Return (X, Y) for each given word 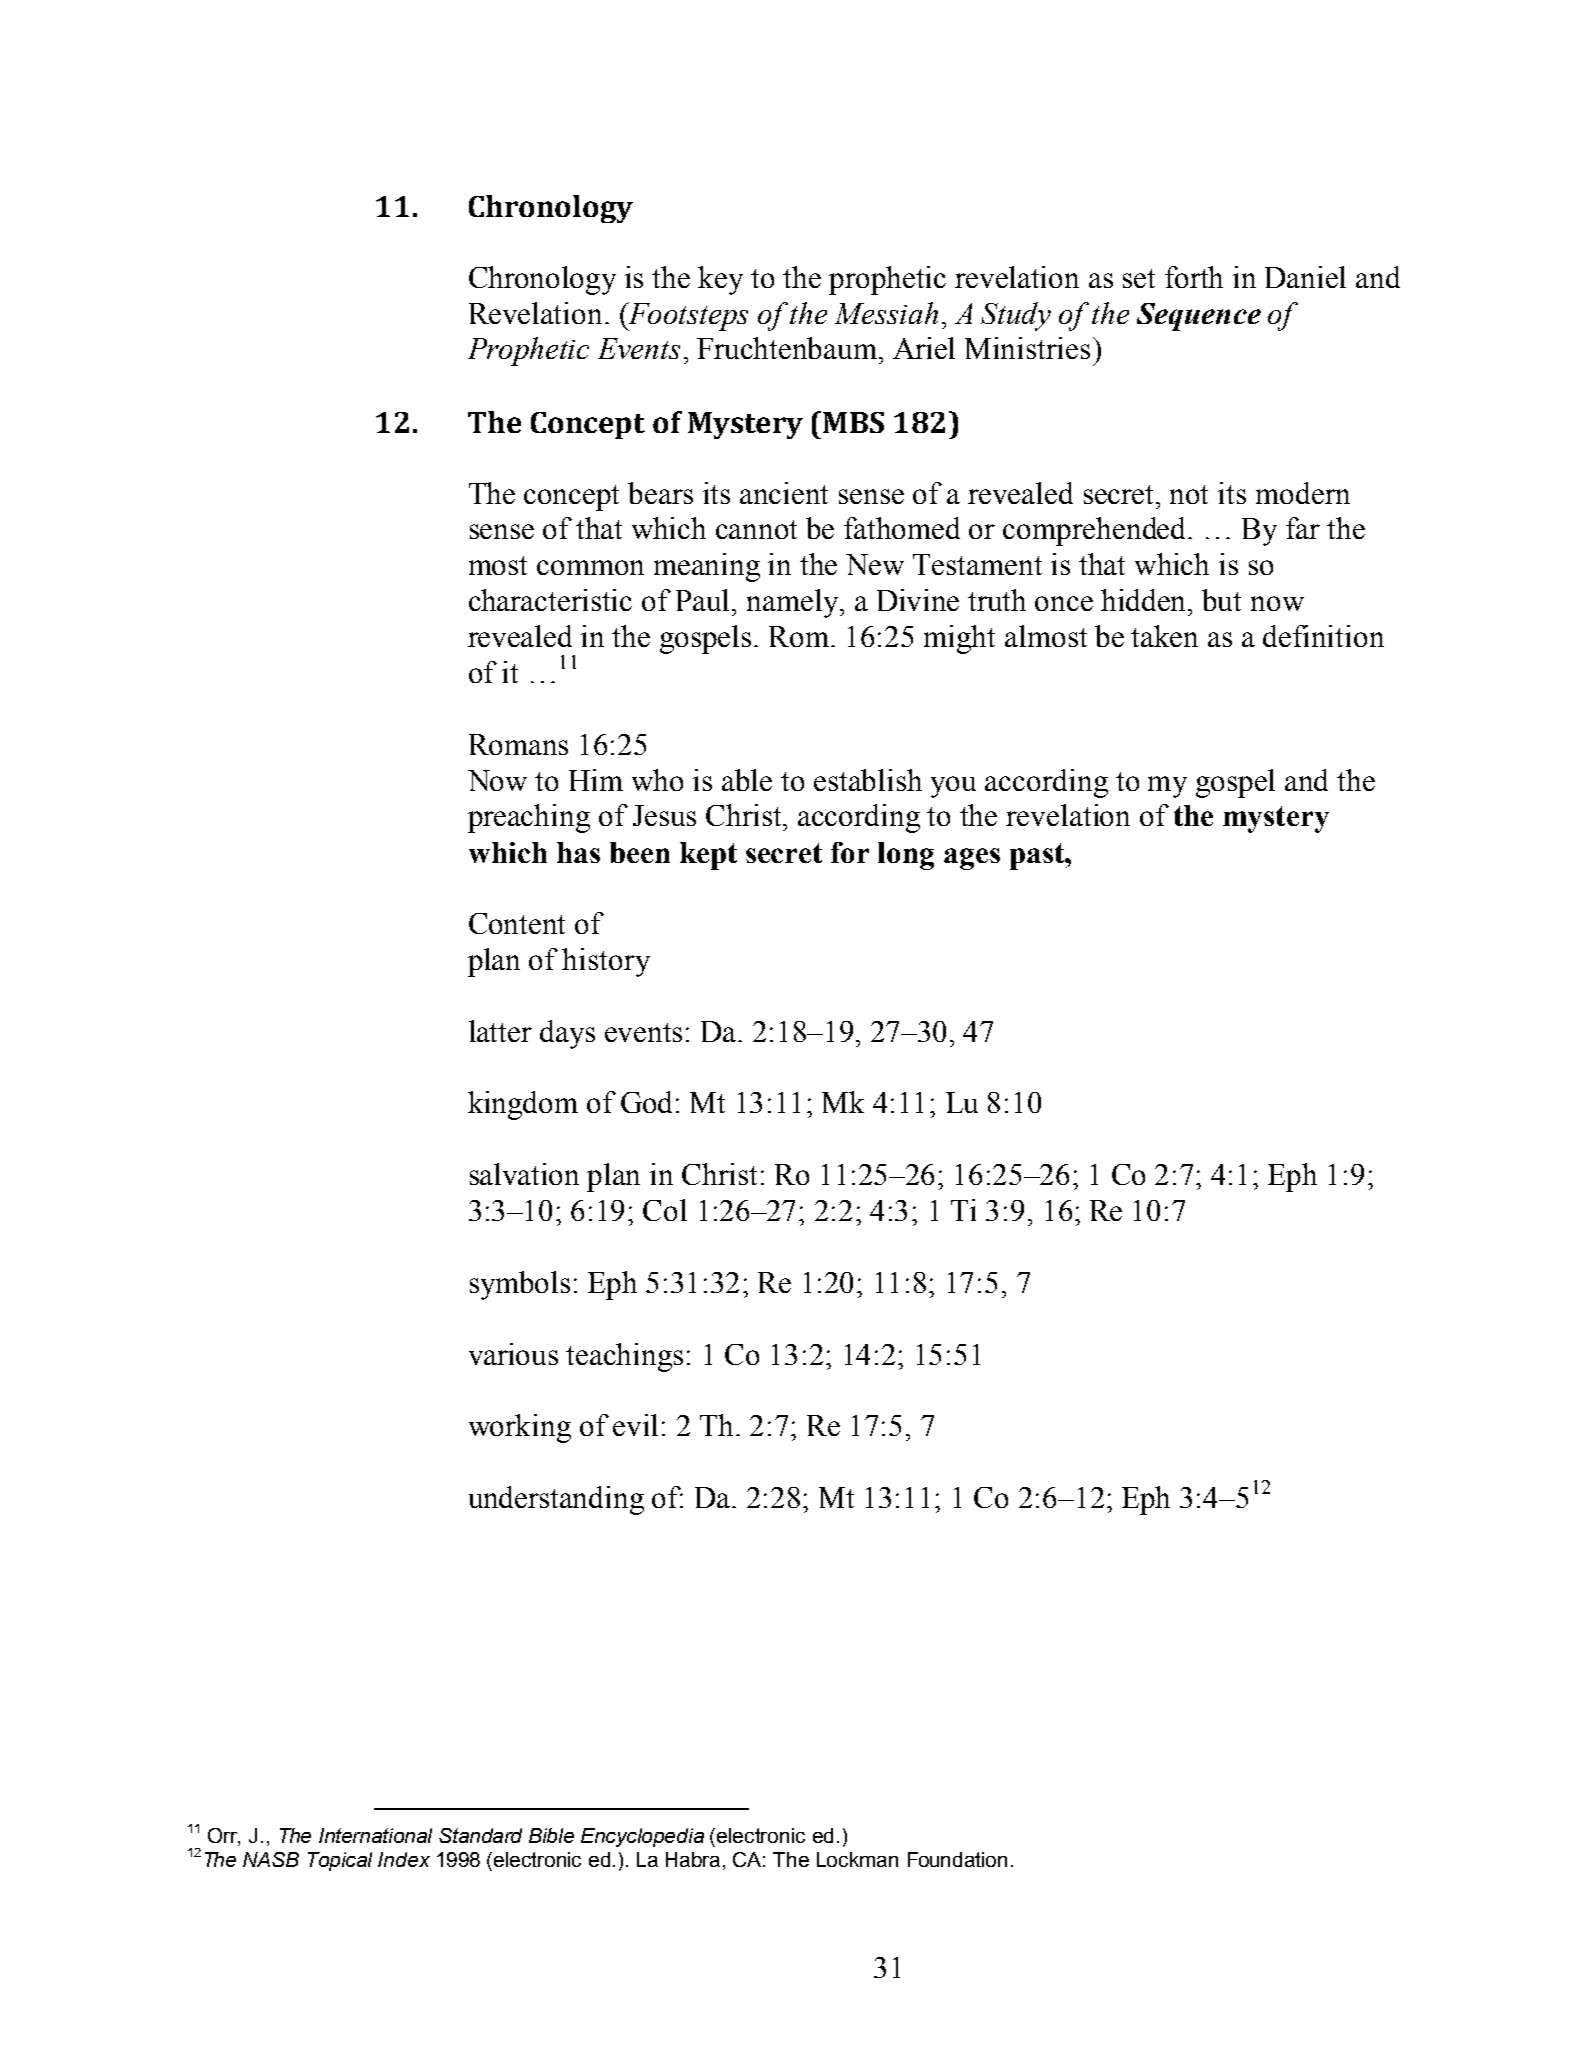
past (1038, 856)
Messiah (886, 313)
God (646, 1102)
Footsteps (687, 316)
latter (500, 1031)
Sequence (1199, 317)
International (375, 1835)
